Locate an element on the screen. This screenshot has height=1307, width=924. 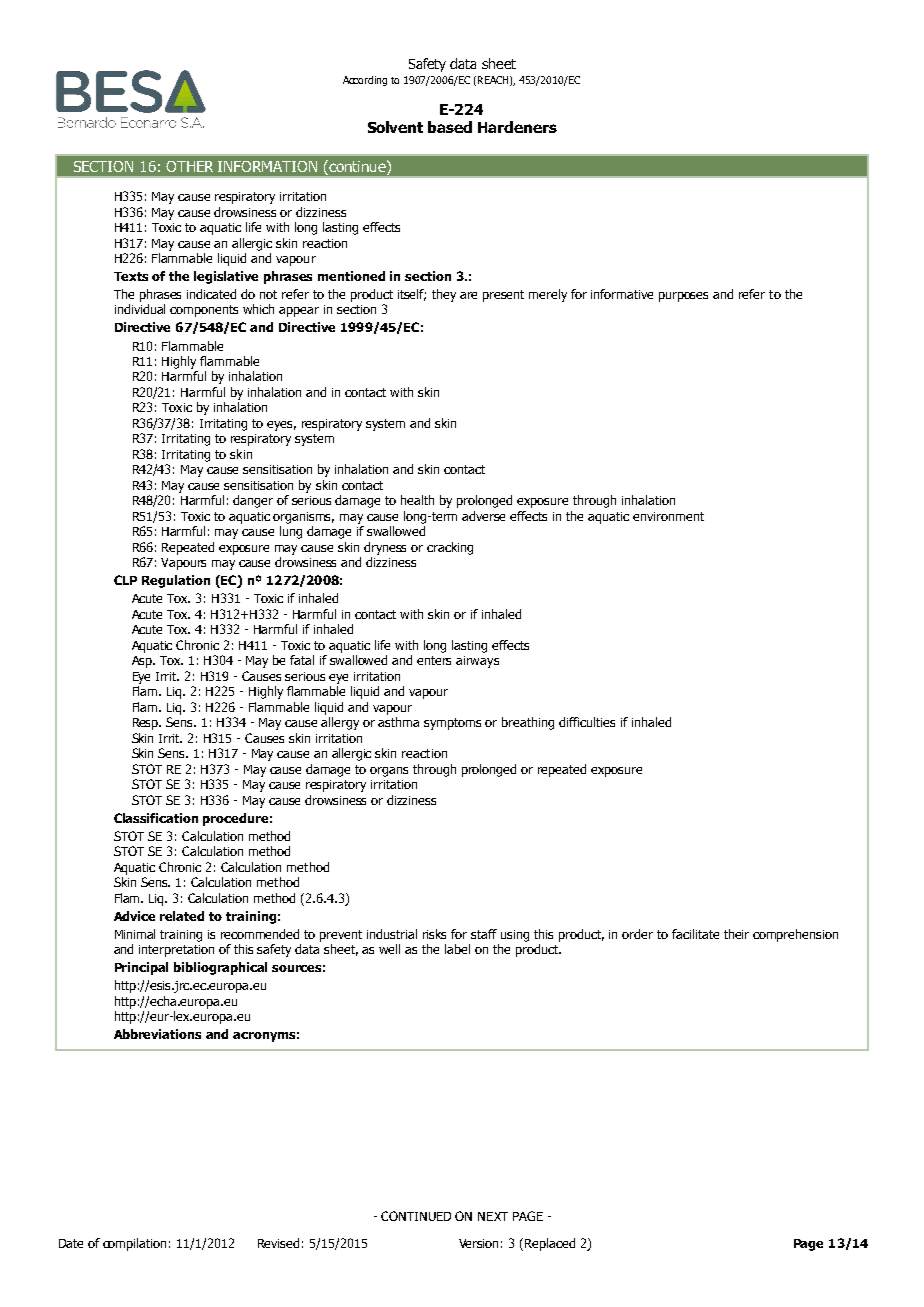
danger is located at coordinates (253, 501).
